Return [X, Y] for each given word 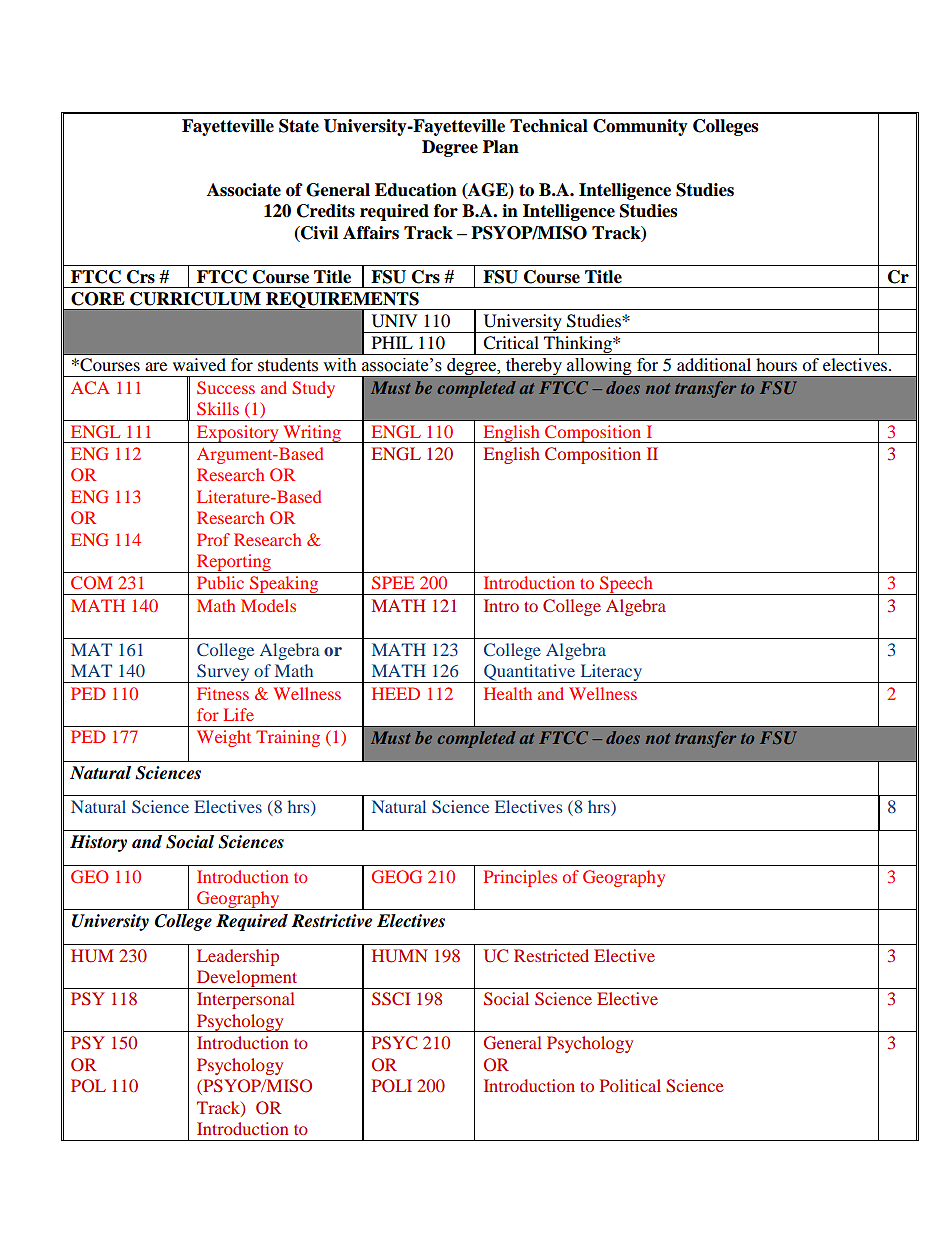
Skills [218, 408]
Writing [312, 434]
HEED [396, 693]
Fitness [223, 693]
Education [416, 190]
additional [714, 364]
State [299, 126]
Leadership [238, 957]
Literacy [611, 673]
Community [640, 127]
